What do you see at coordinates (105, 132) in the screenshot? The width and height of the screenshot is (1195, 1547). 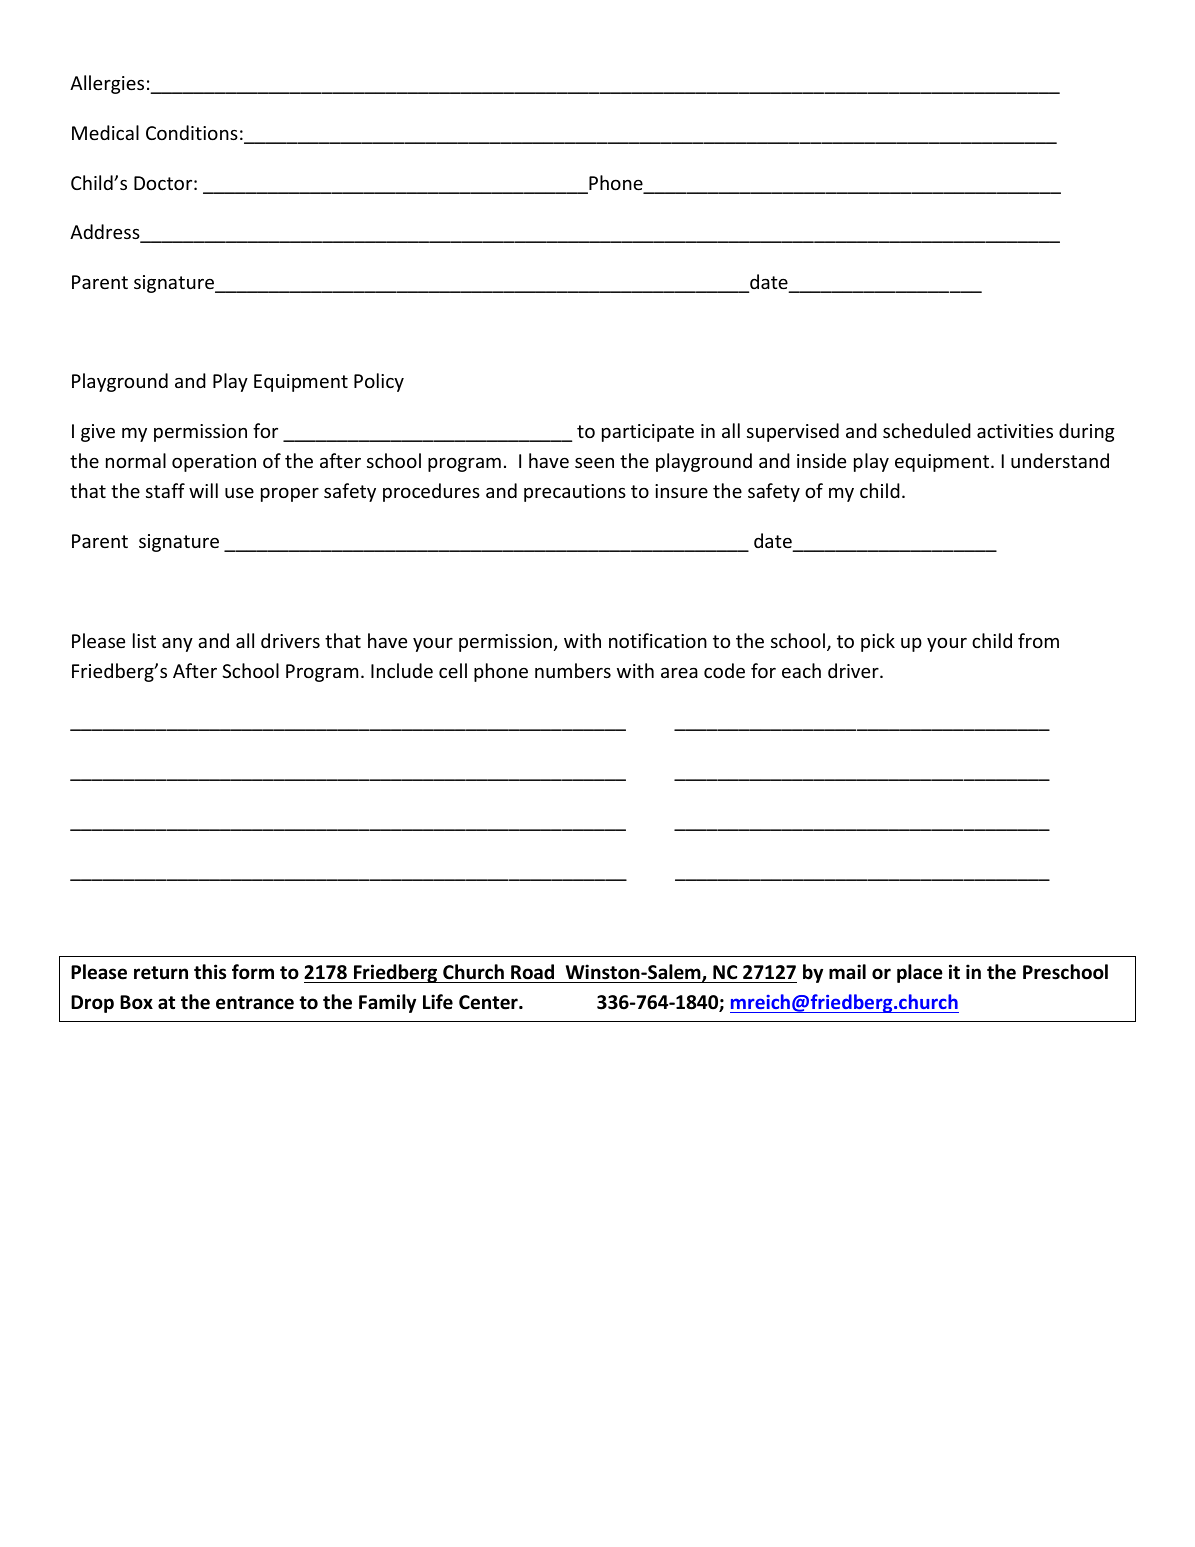 I see `Medical` at bounding box center [105, 132].
